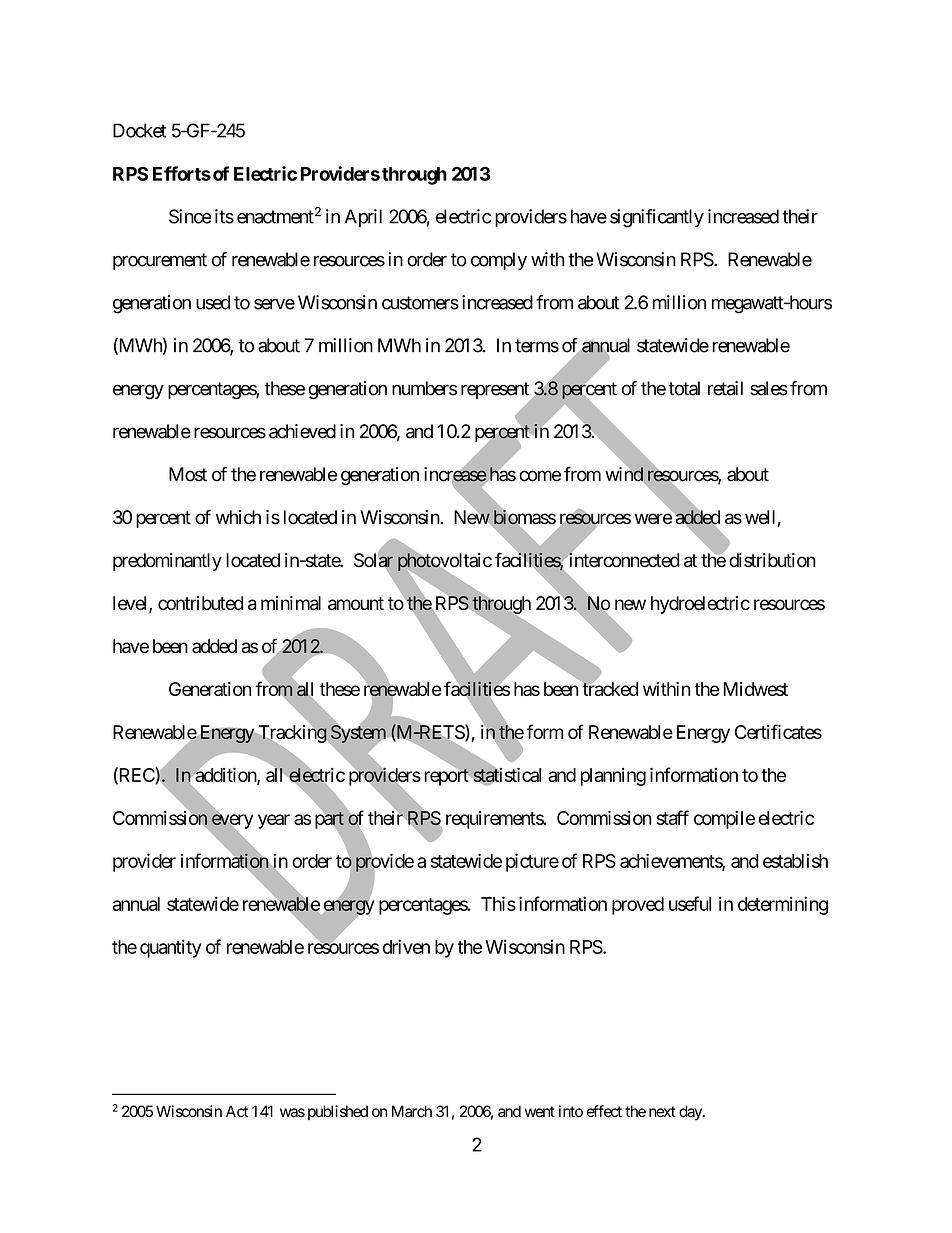 This image has height=1233, width=952. I want to click on picture, so click(532, 862).
